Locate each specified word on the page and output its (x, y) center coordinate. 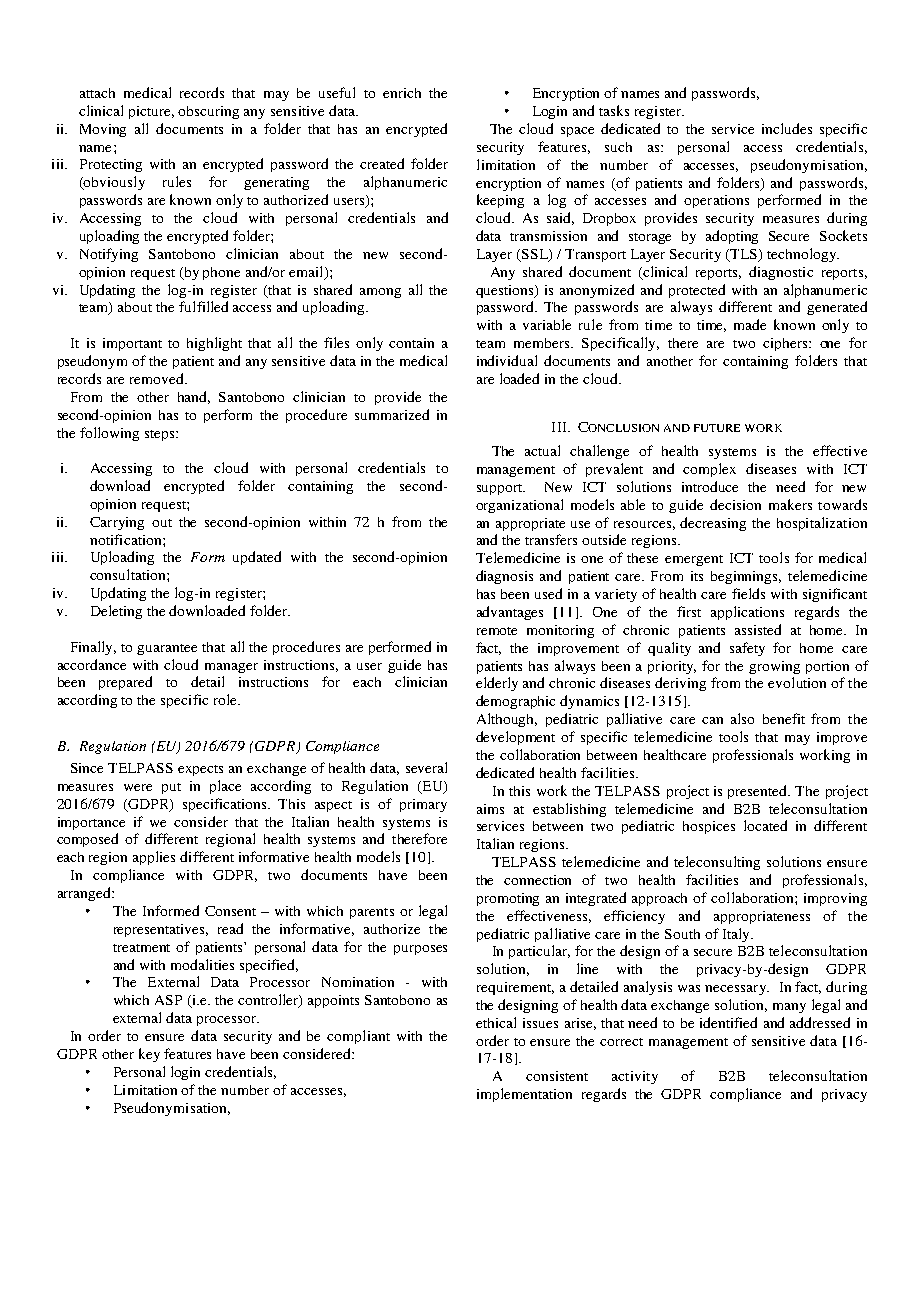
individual (507, 360)
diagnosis (504, 577)
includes (787, 128)
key (149, 1055)
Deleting (116, 612)
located (765, 825)
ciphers (786, 344)
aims (490, 809)
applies (154, 858)
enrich (402, 93)
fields (748, 593)
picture (151, 112)
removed (158, 378)
